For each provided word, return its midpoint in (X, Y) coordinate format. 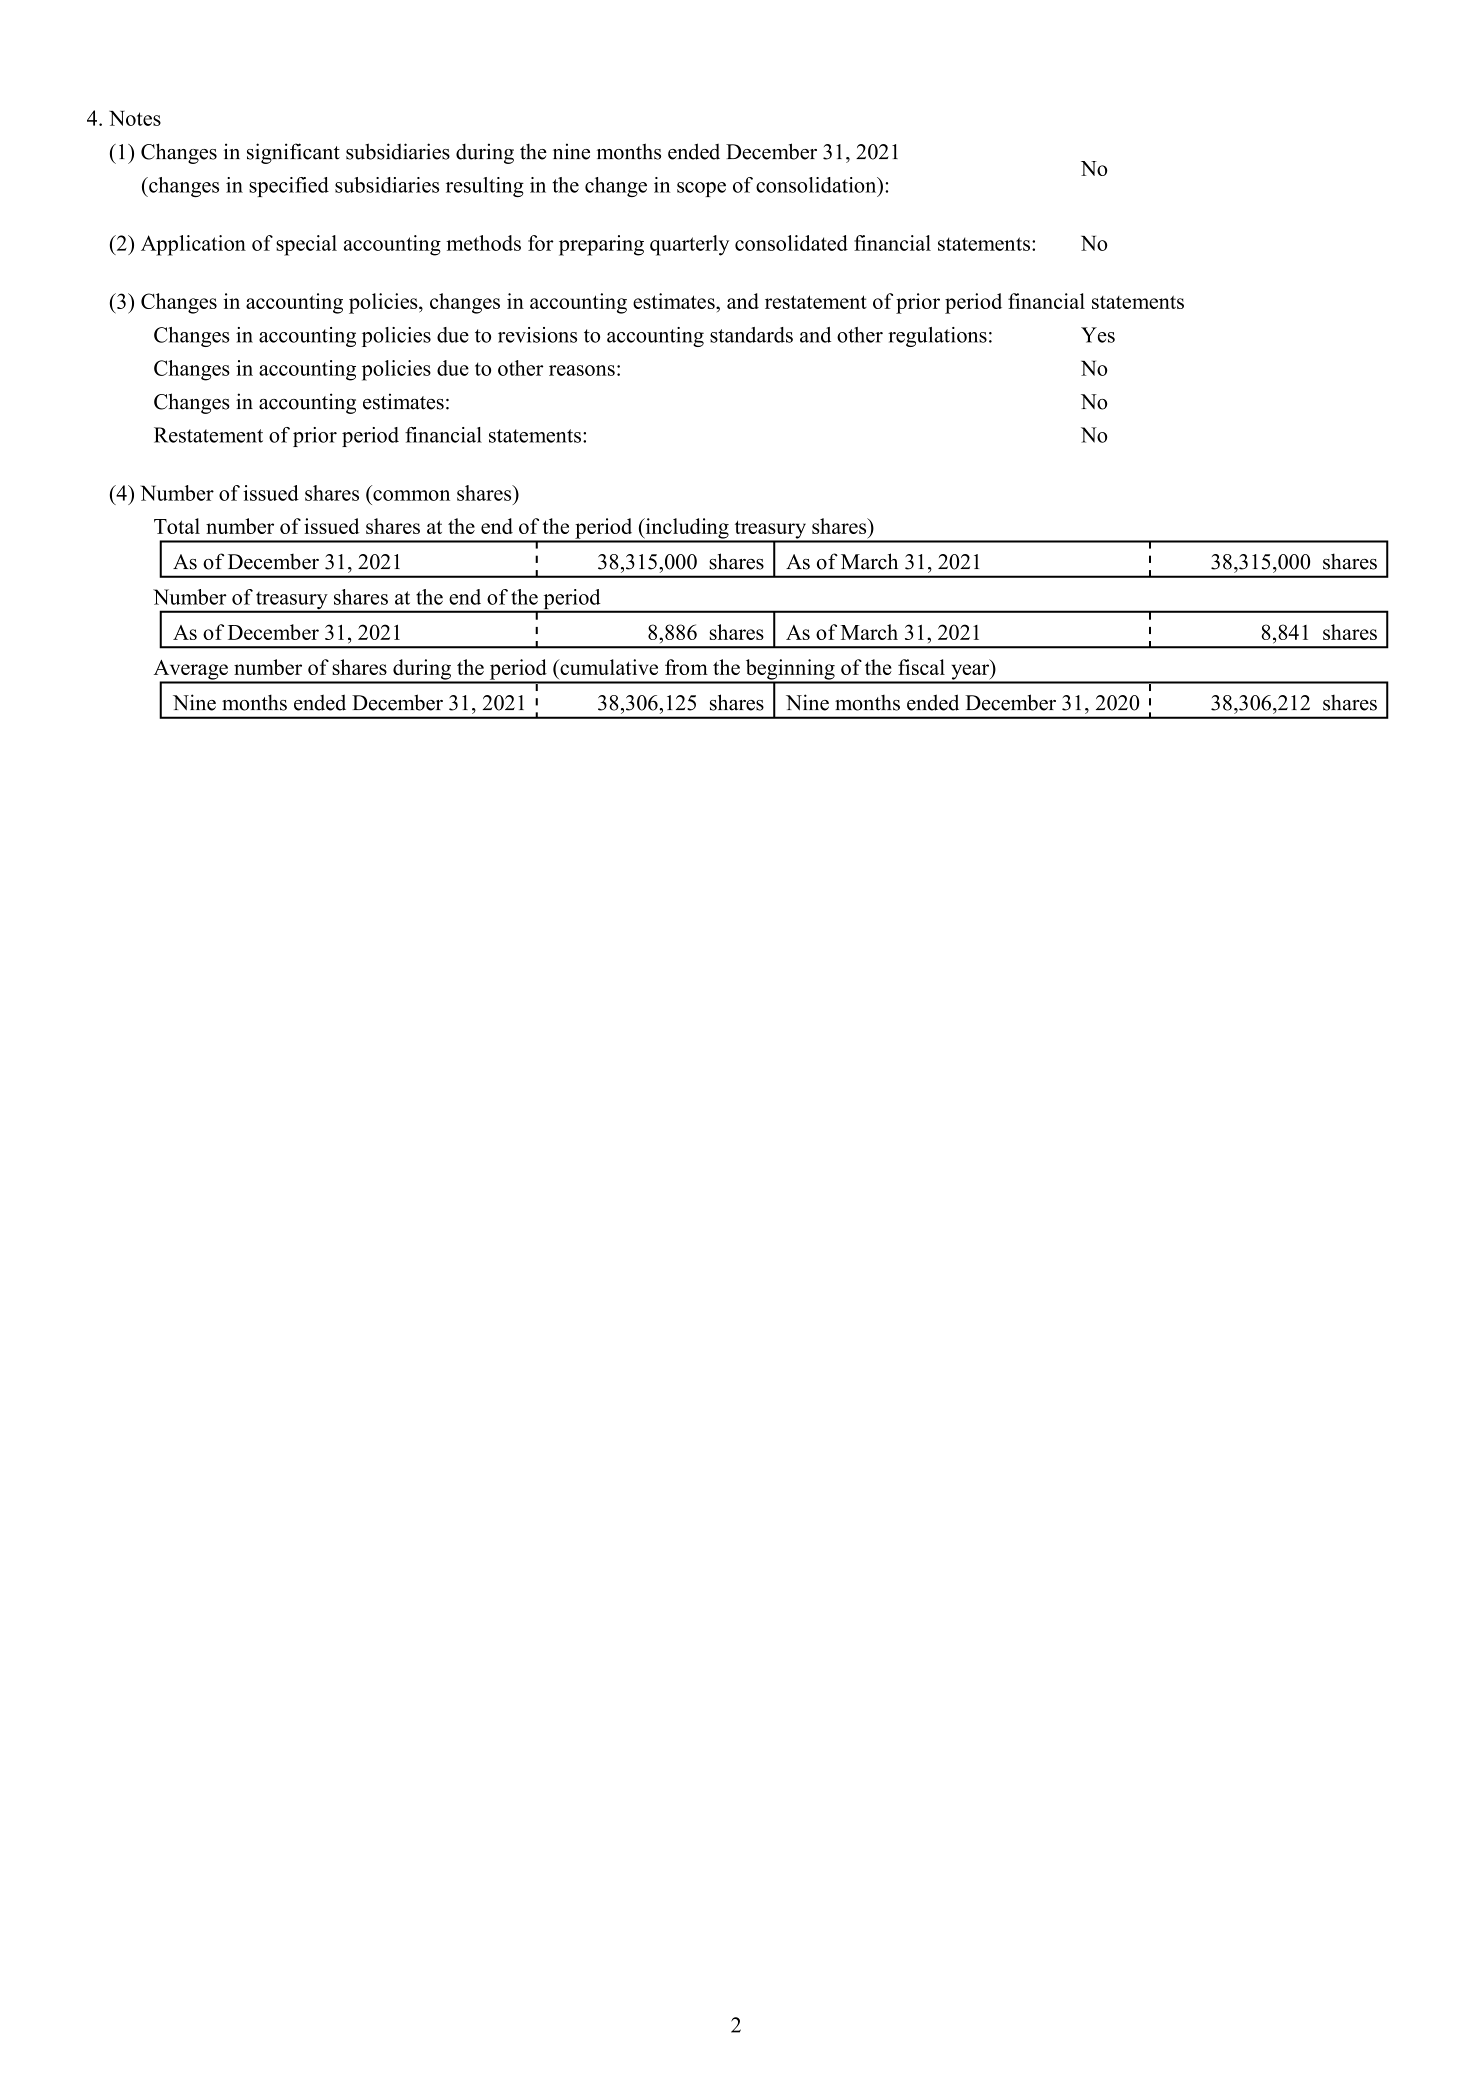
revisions (537, 335)
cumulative (608, 667)
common (411, 495)
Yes (1098, 335)
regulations (937, 337)
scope (701, 189)
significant (293, 153)
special (306, 245)
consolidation (817, 185)
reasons (582, 370)
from (686, 667)
